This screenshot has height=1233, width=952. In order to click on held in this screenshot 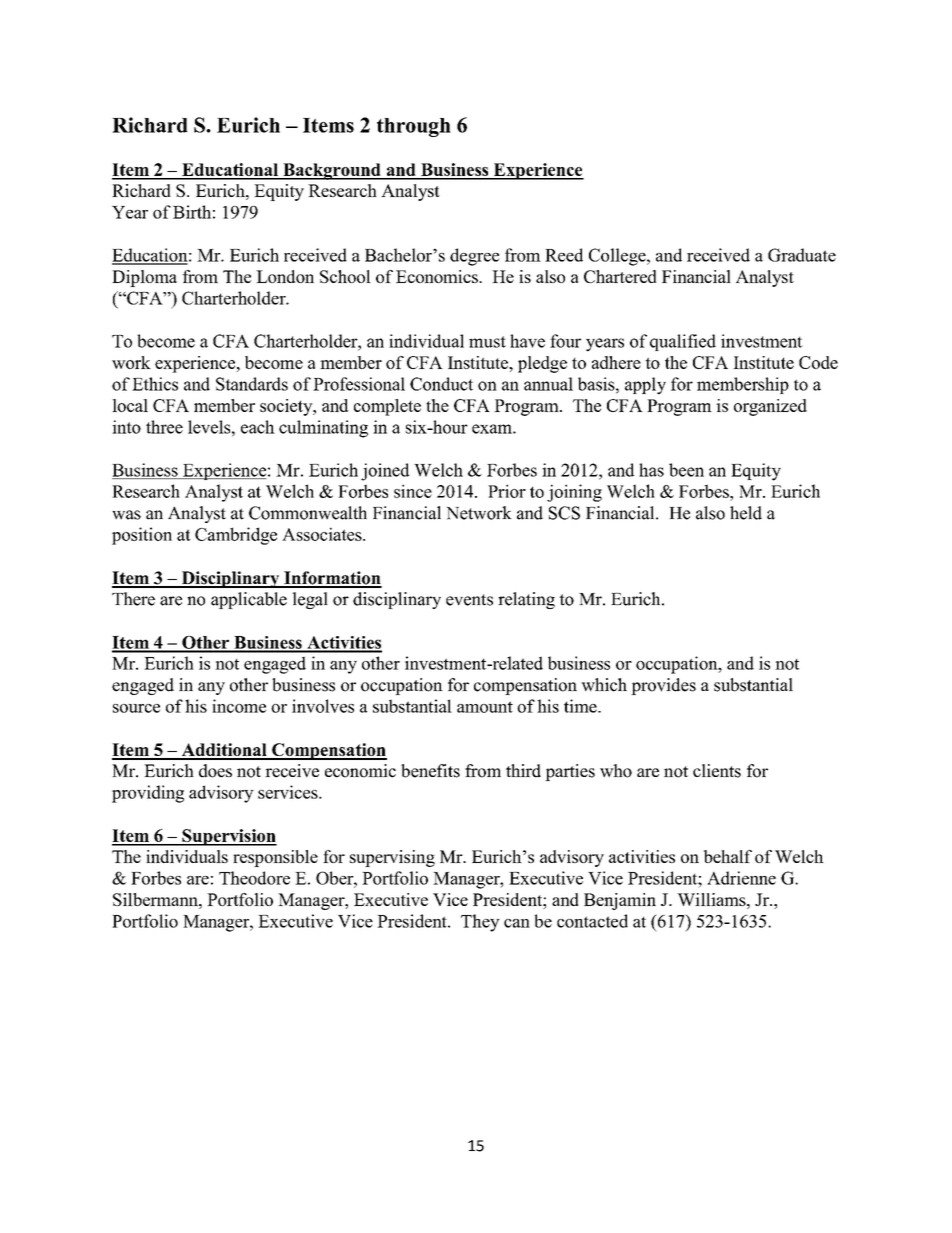, I will do `click(746, 513)`.
